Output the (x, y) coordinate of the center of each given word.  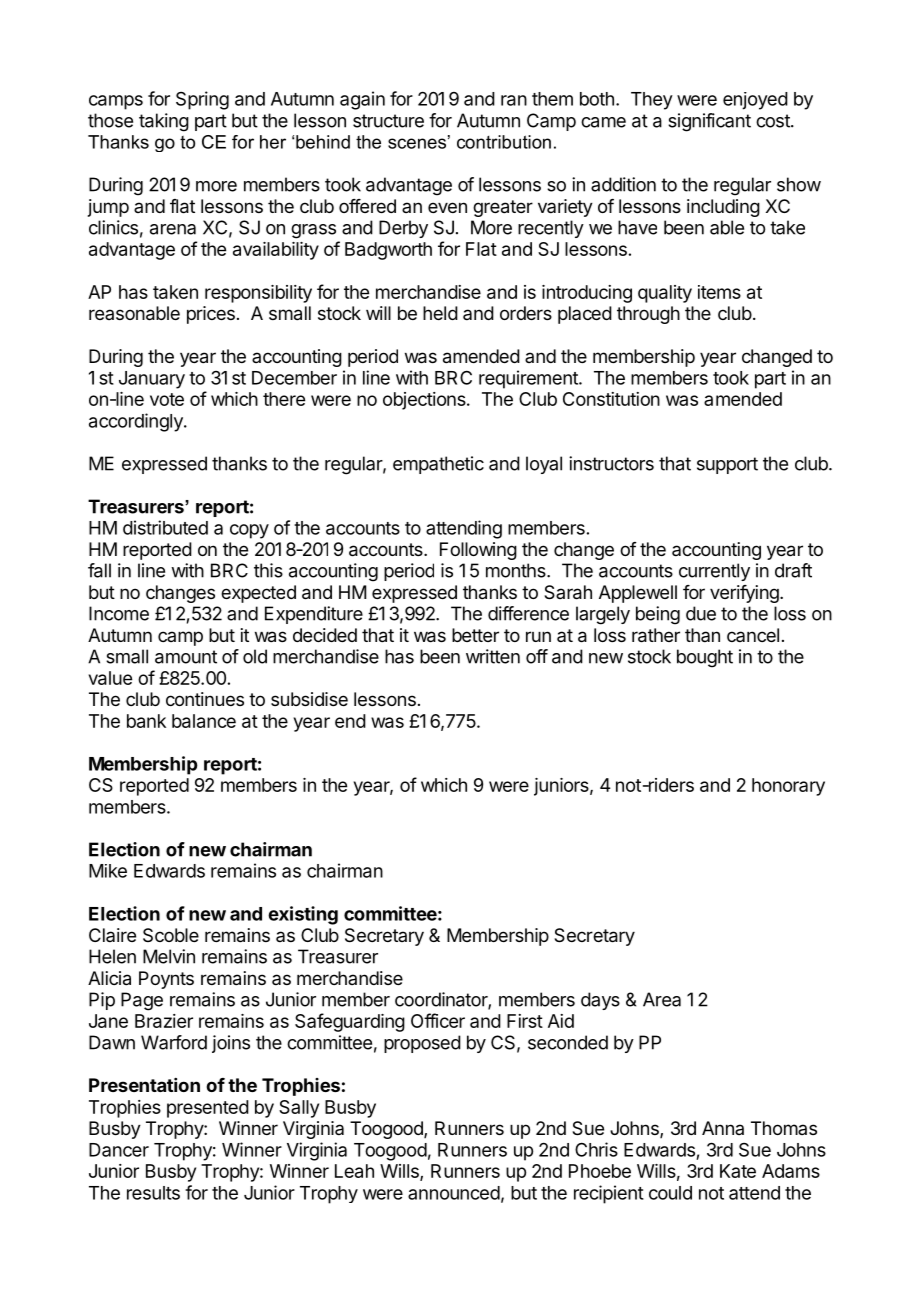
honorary (788, 787)
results (153, 1193)
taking (164, 122)
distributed (165, 527)
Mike (108, 871)
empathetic (438, 465)
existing (303, 915)
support (727, 465)
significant (709, 122)
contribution (504, 142)
